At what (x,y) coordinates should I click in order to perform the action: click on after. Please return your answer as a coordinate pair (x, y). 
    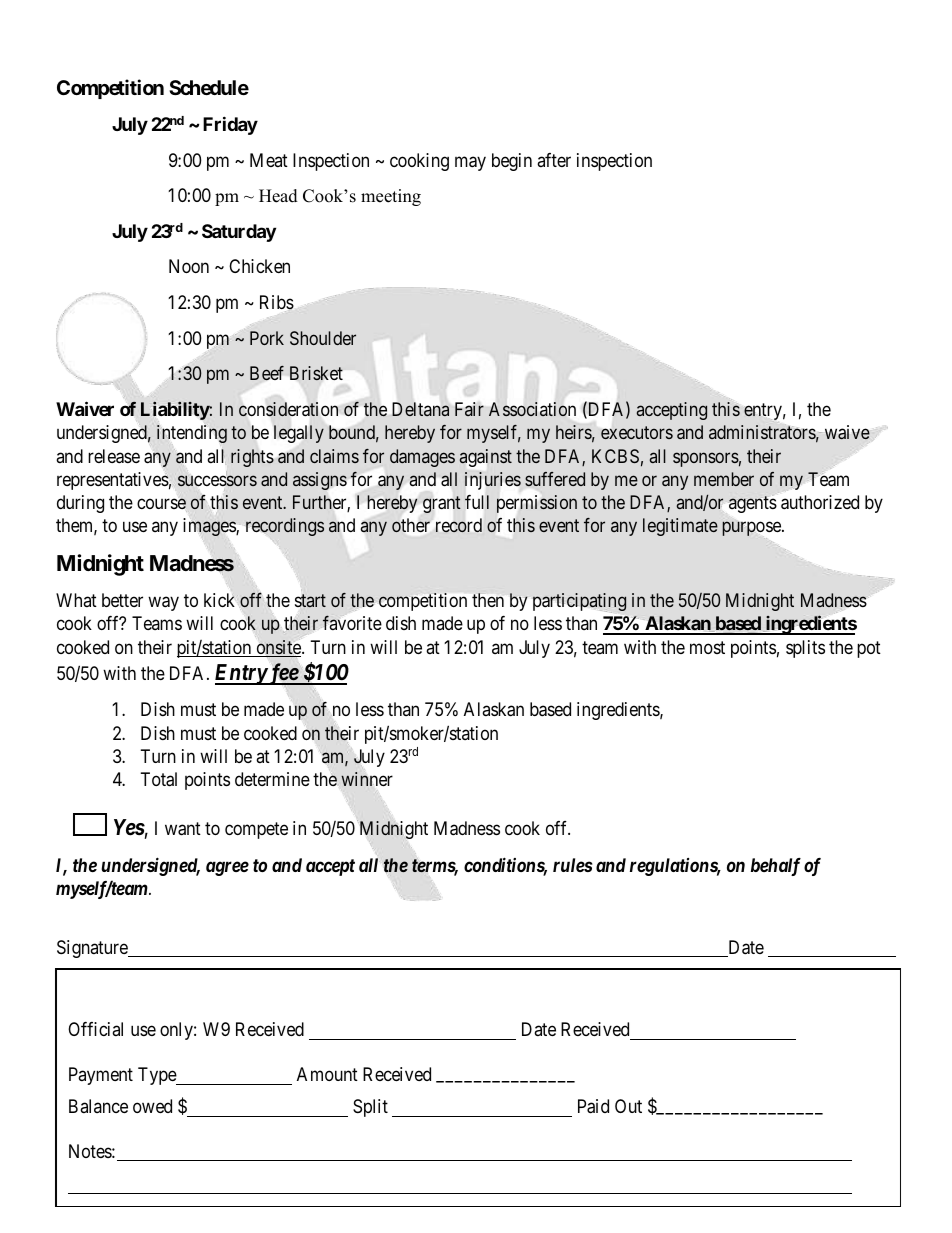
    Looking at the image, I should click on (554, 160).
